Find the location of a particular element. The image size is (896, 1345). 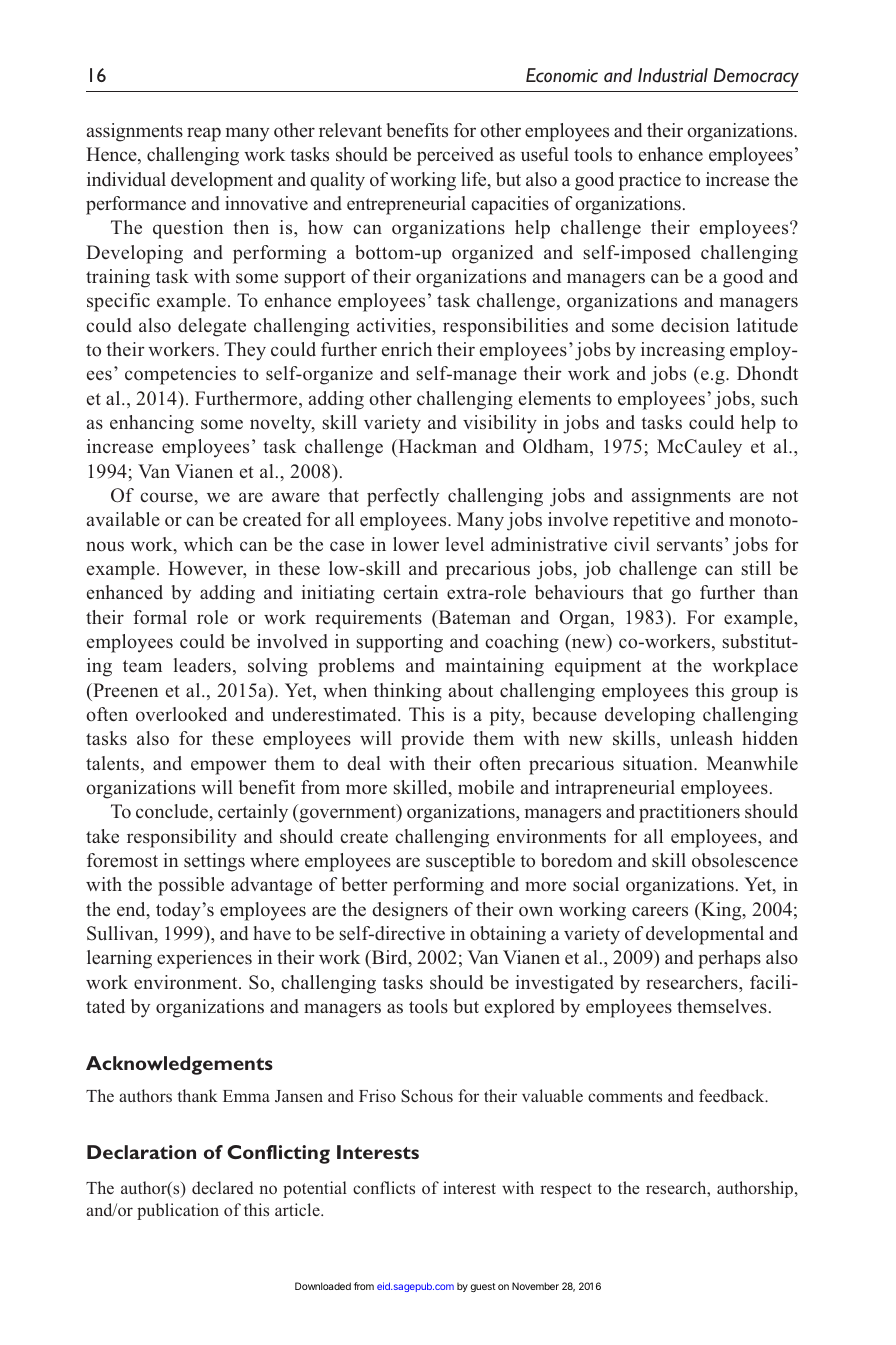

respect is located at coordinates (566, 1190).
